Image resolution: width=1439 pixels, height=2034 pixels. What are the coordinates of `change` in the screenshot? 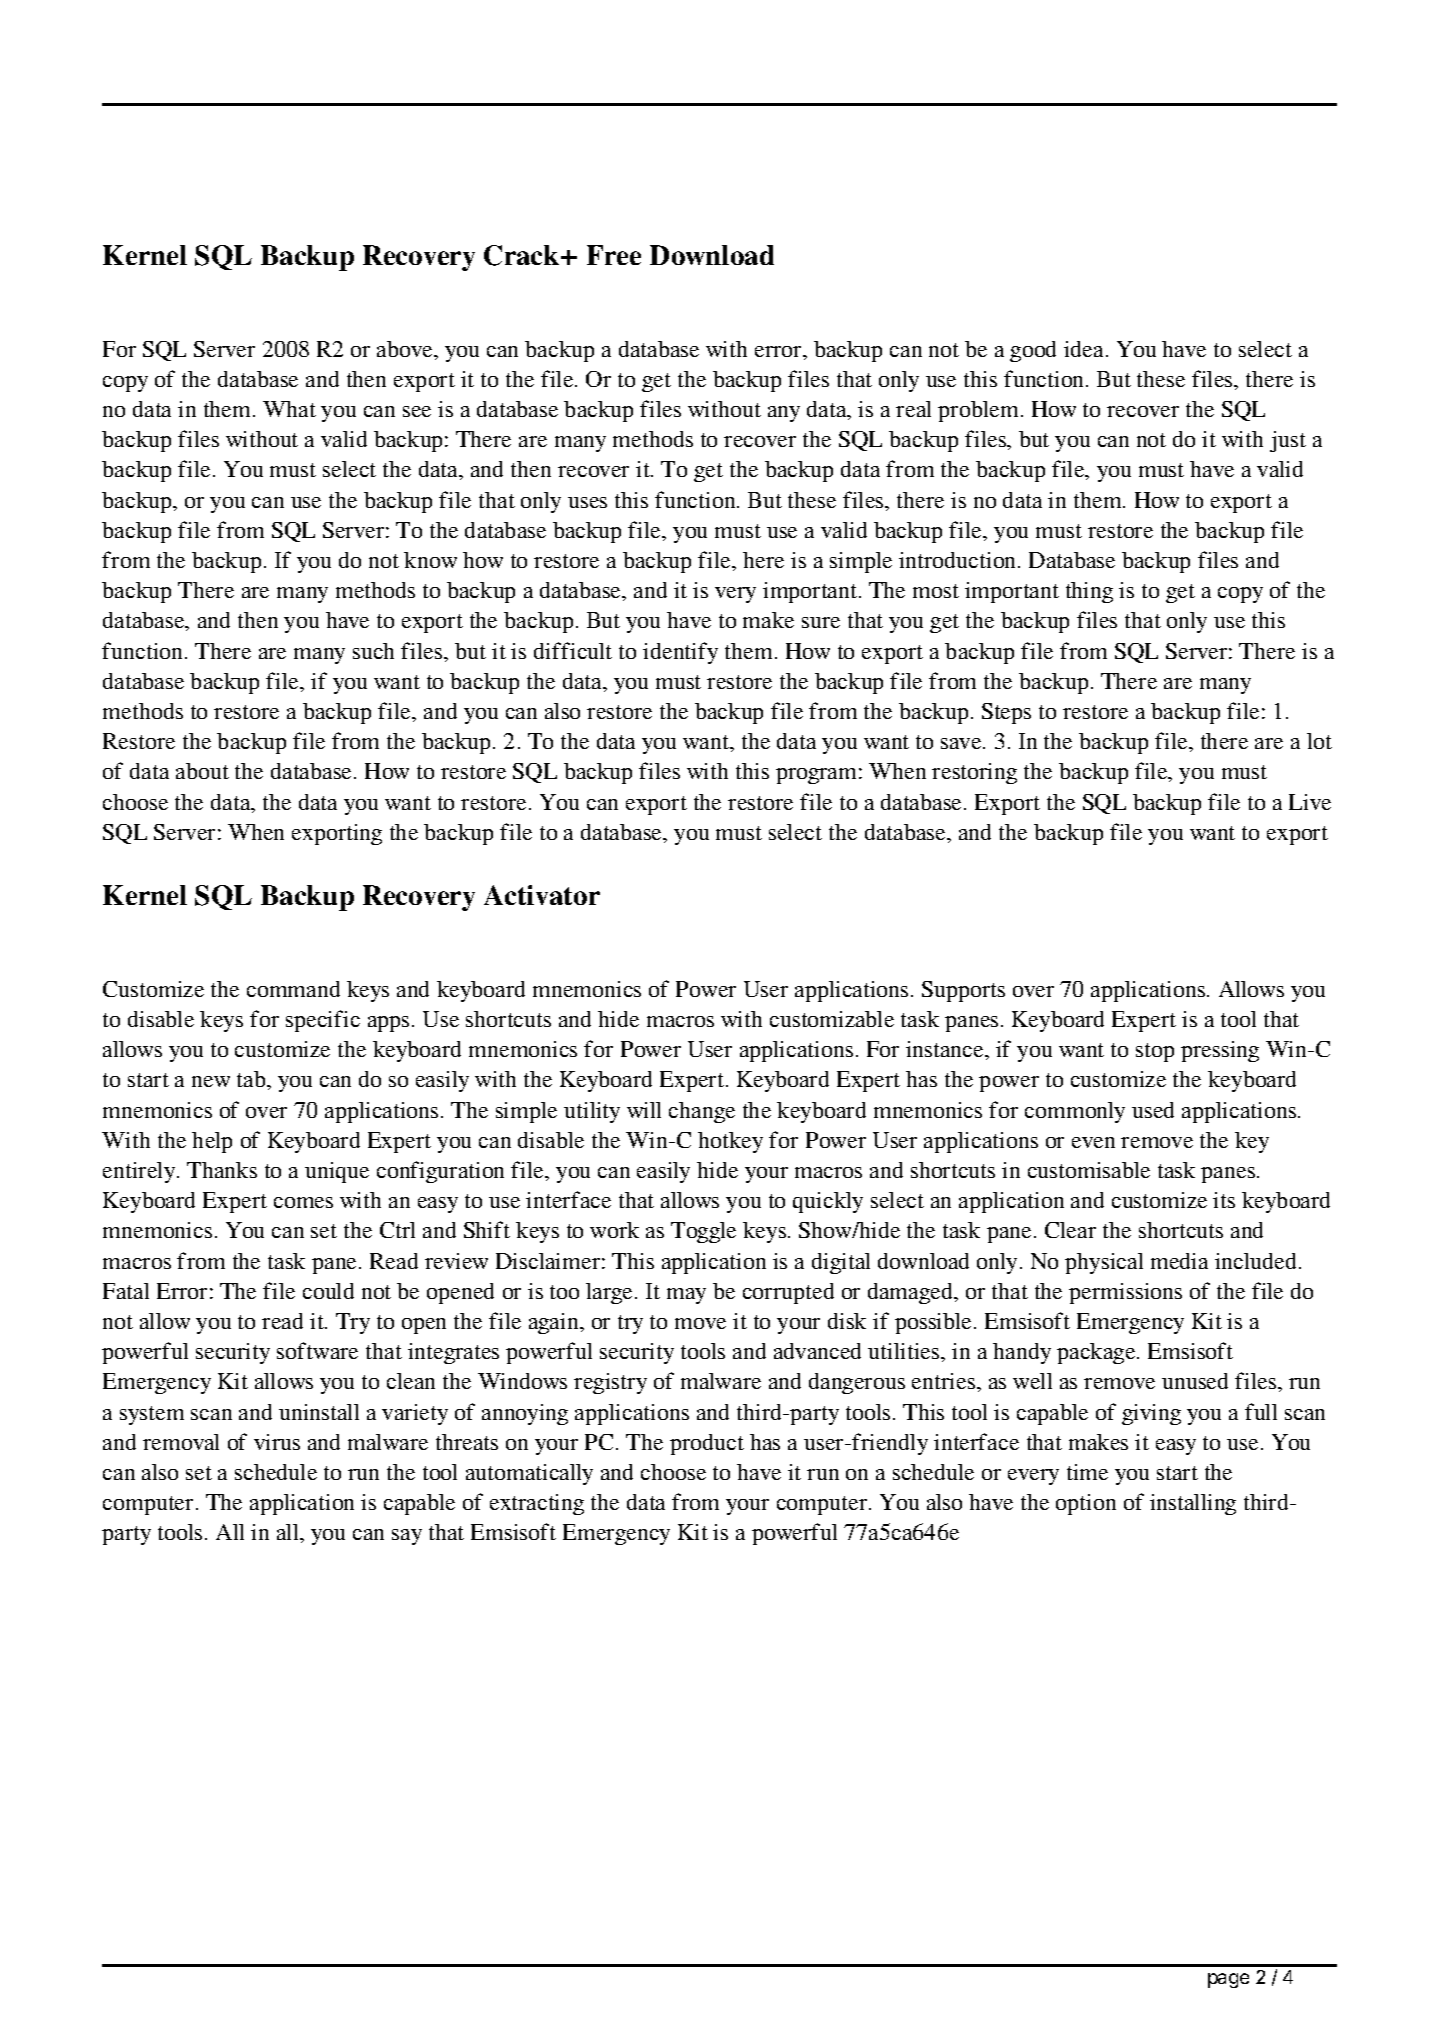 It's located at (702, 1112).
